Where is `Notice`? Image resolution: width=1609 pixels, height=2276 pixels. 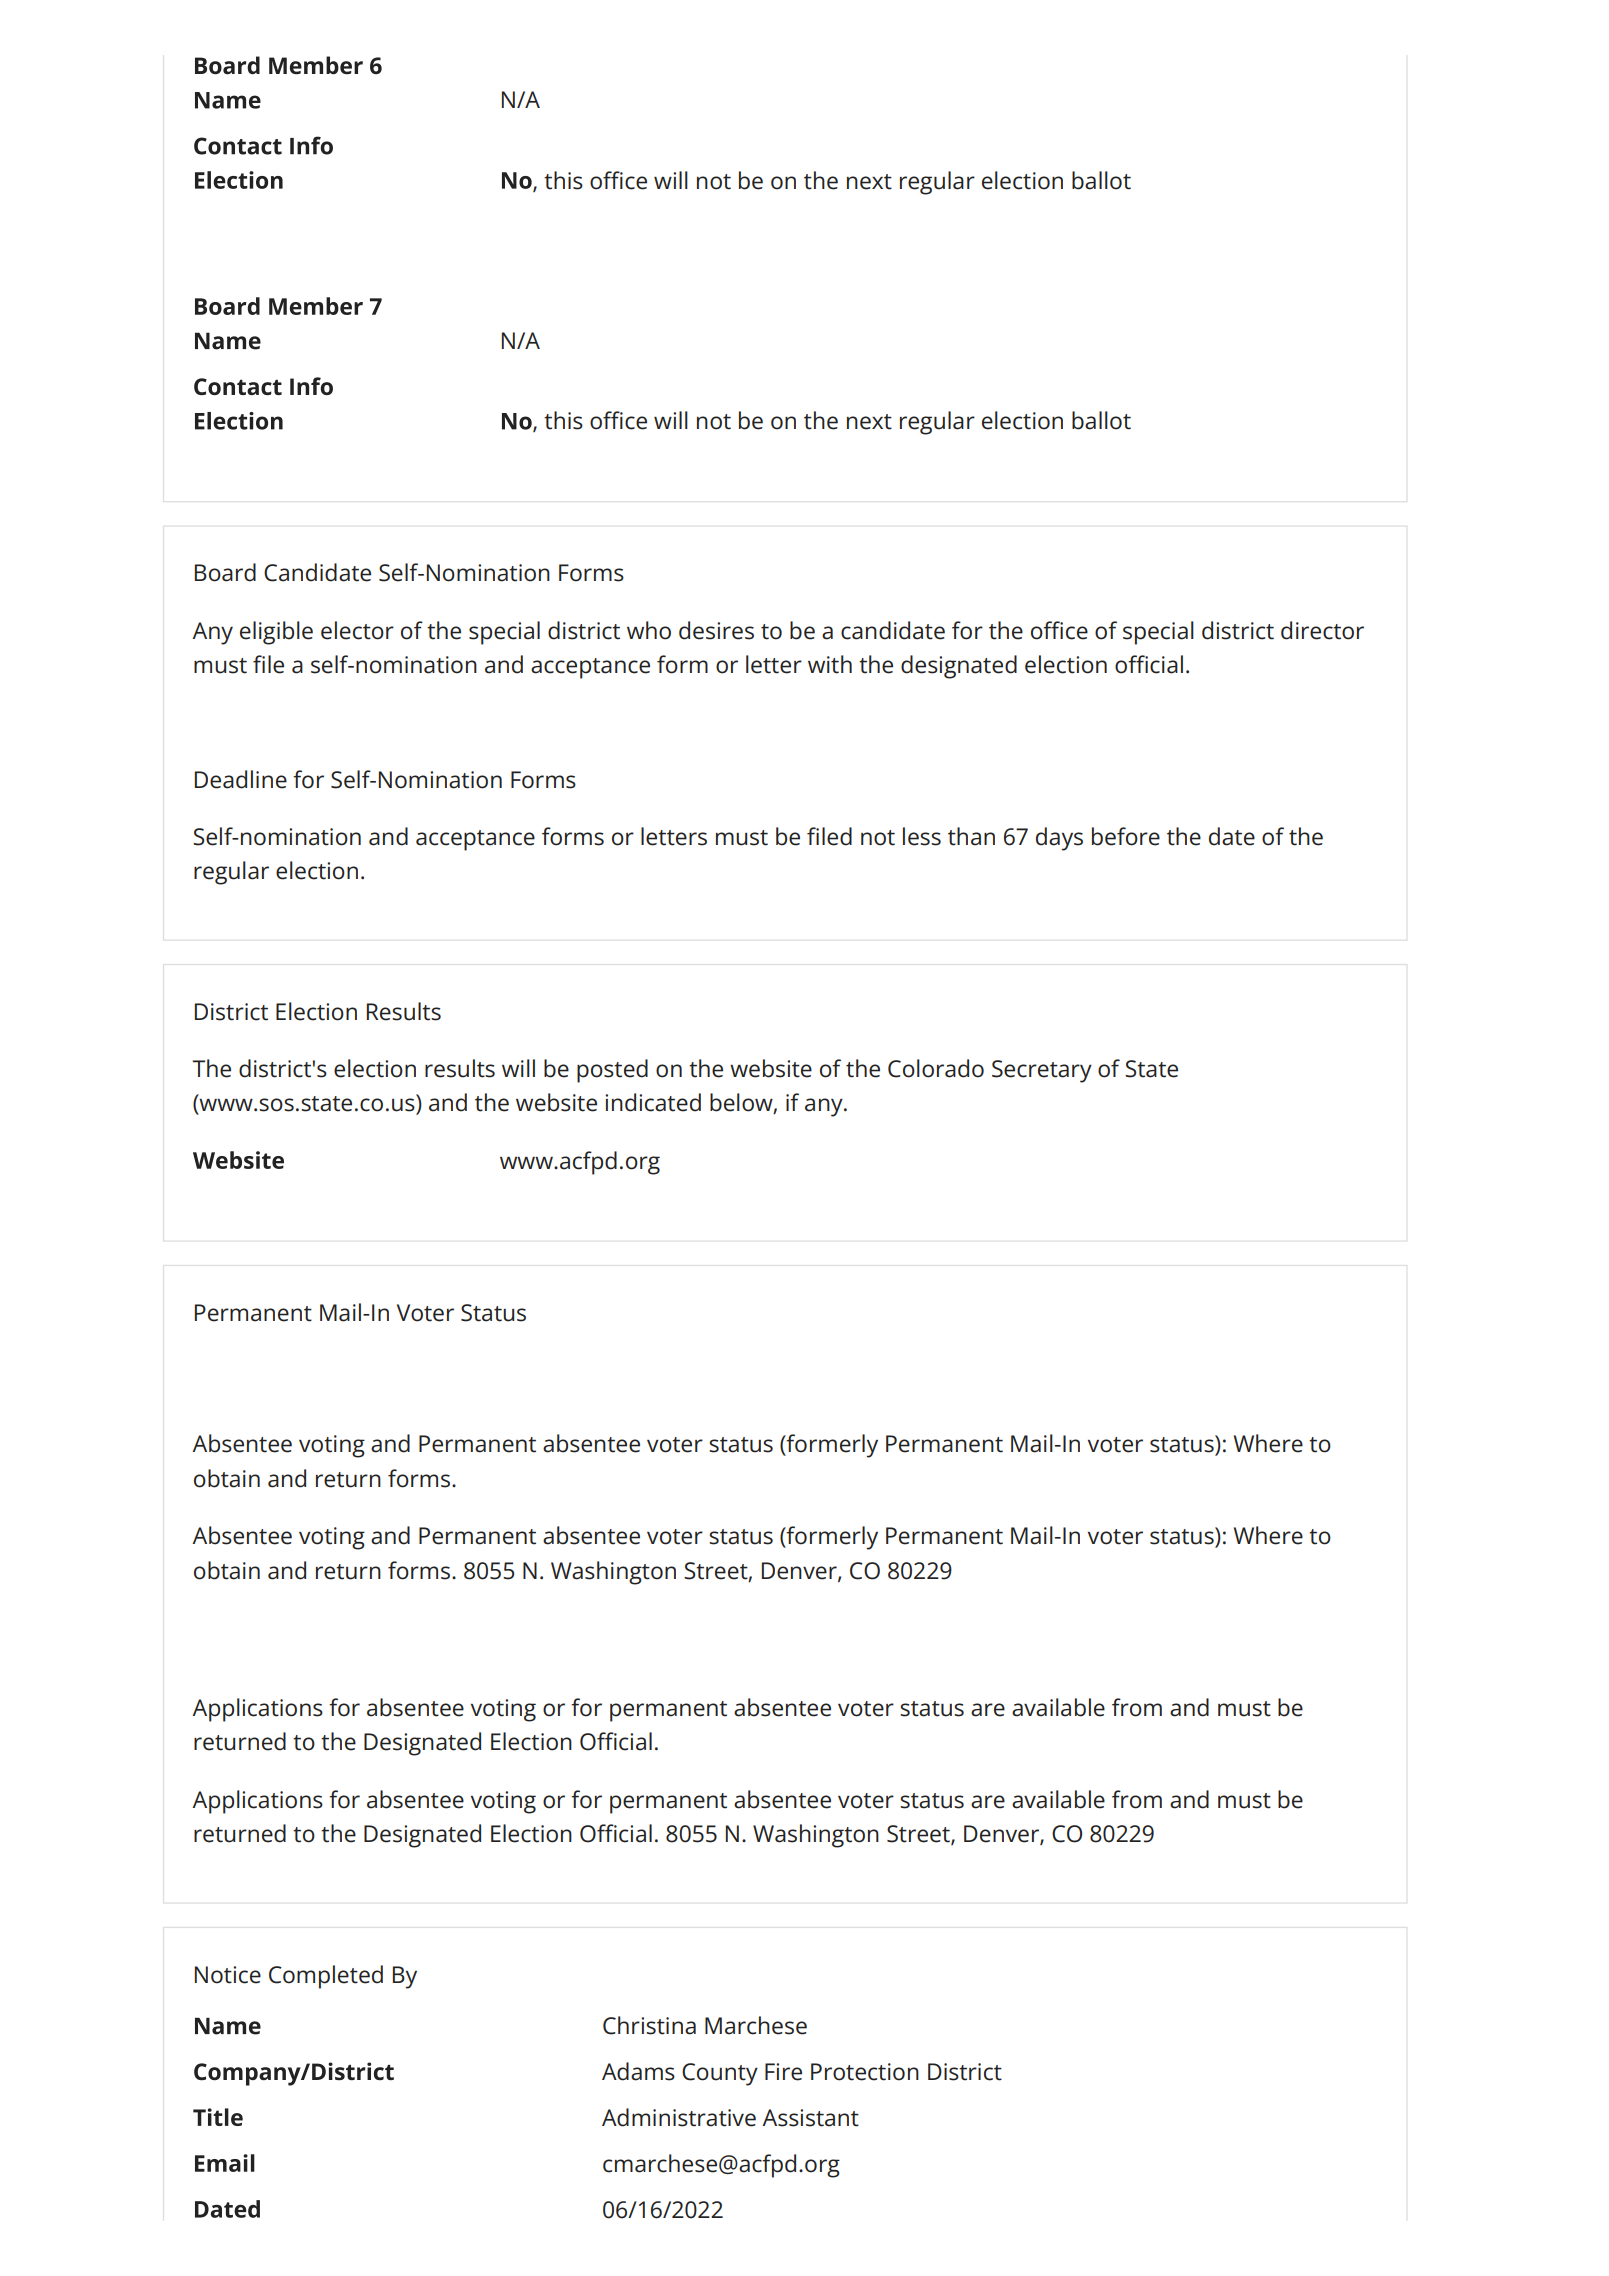
Notice is located at coordinates (228, 1975).
